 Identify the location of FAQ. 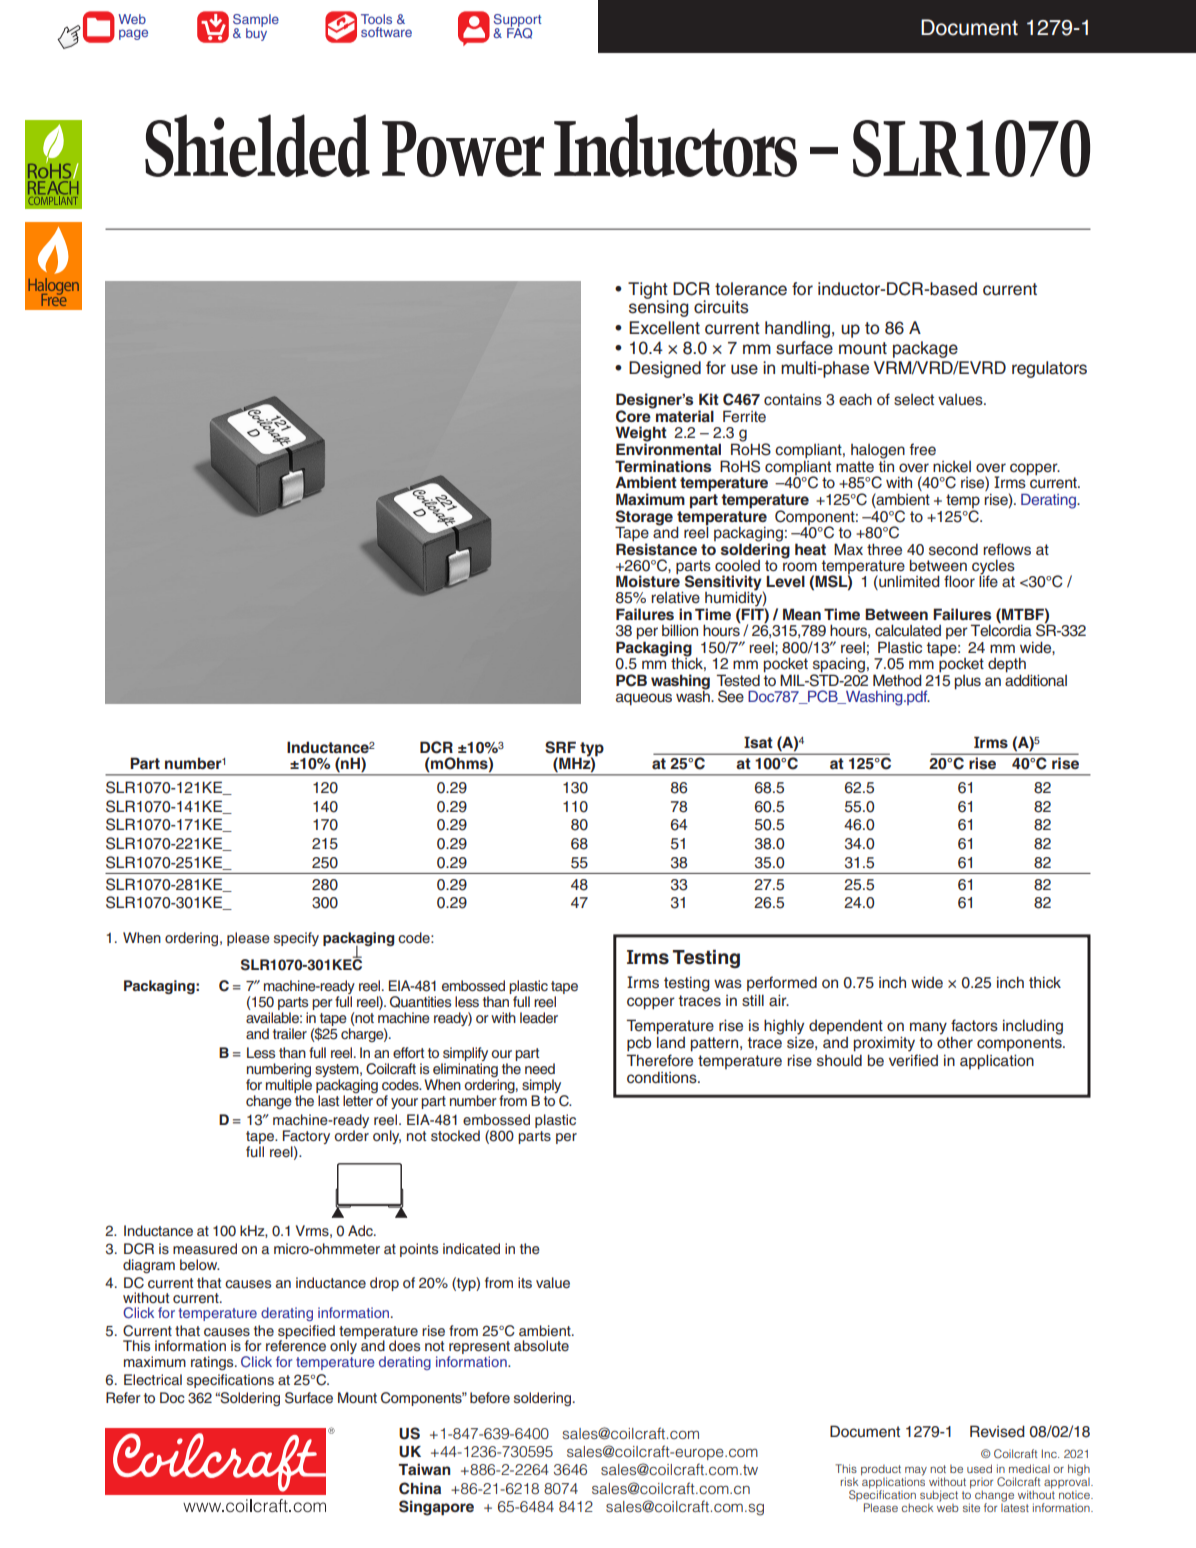
(519, 32).
